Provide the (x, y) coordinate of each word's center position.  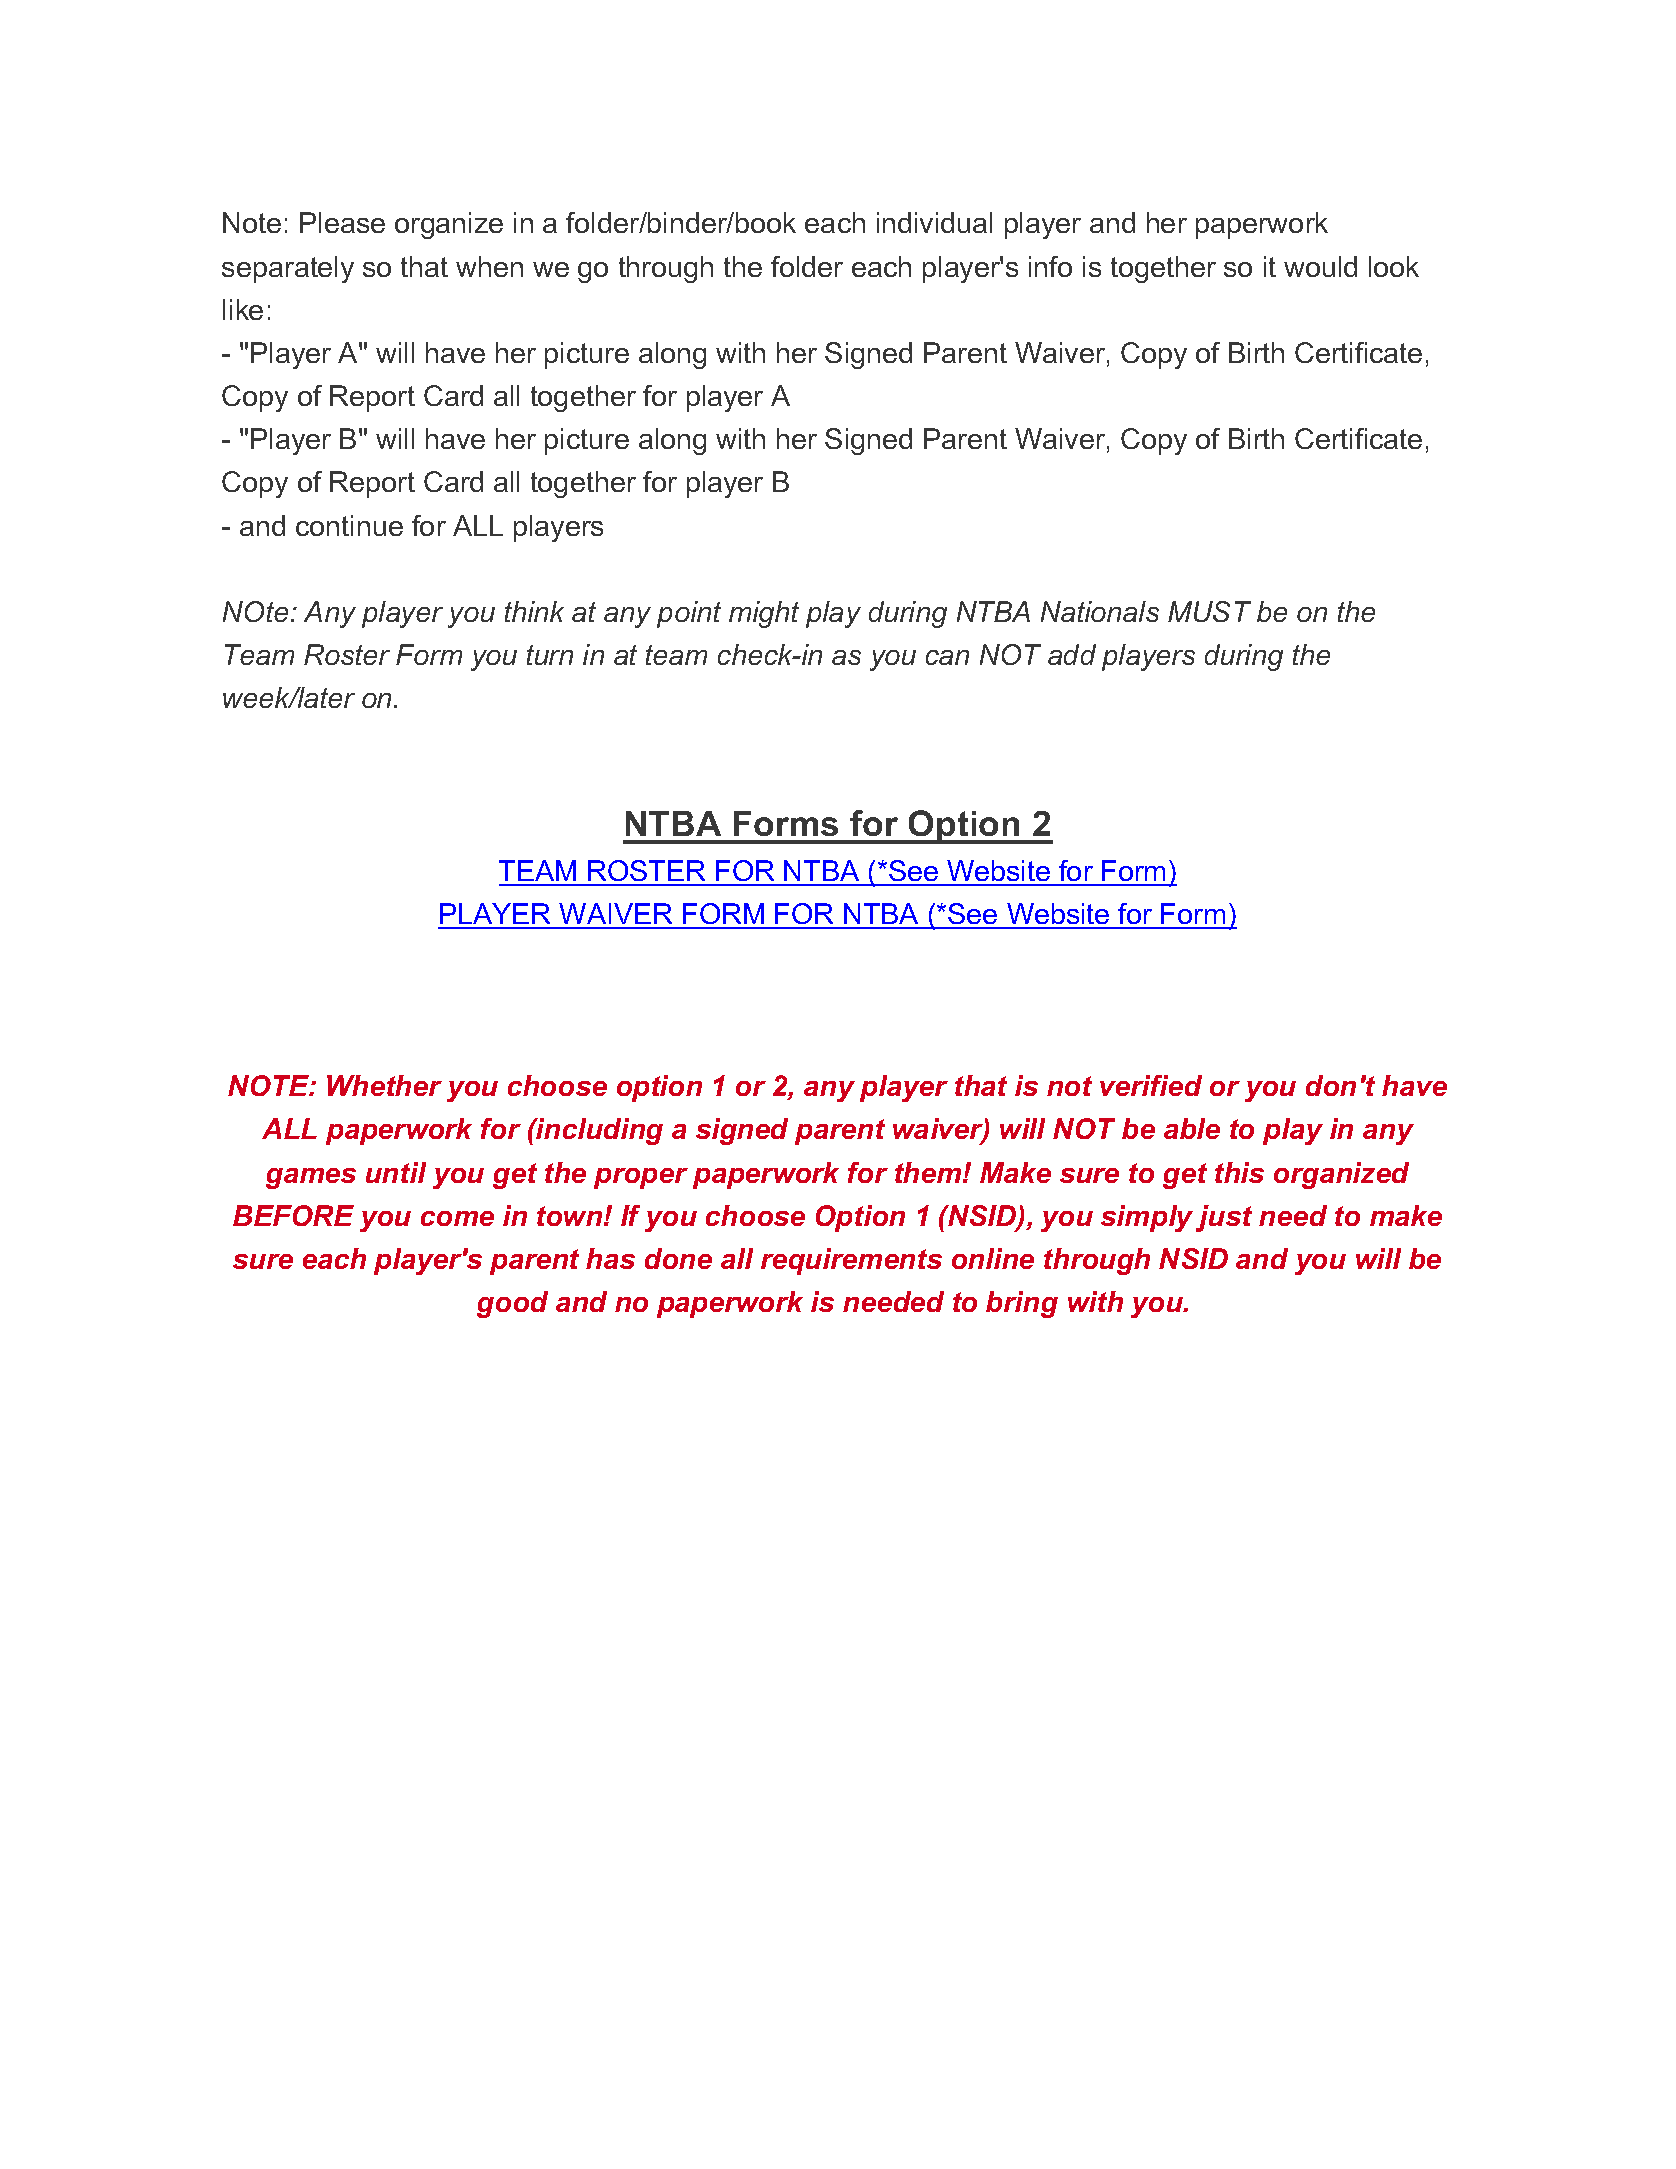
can (947, 657)
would (1320, 266)
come (457, 1218)
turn (550, 655)
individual (934, 222)
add (1072, 654)
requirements (851, 1261)
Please (342, 222)
